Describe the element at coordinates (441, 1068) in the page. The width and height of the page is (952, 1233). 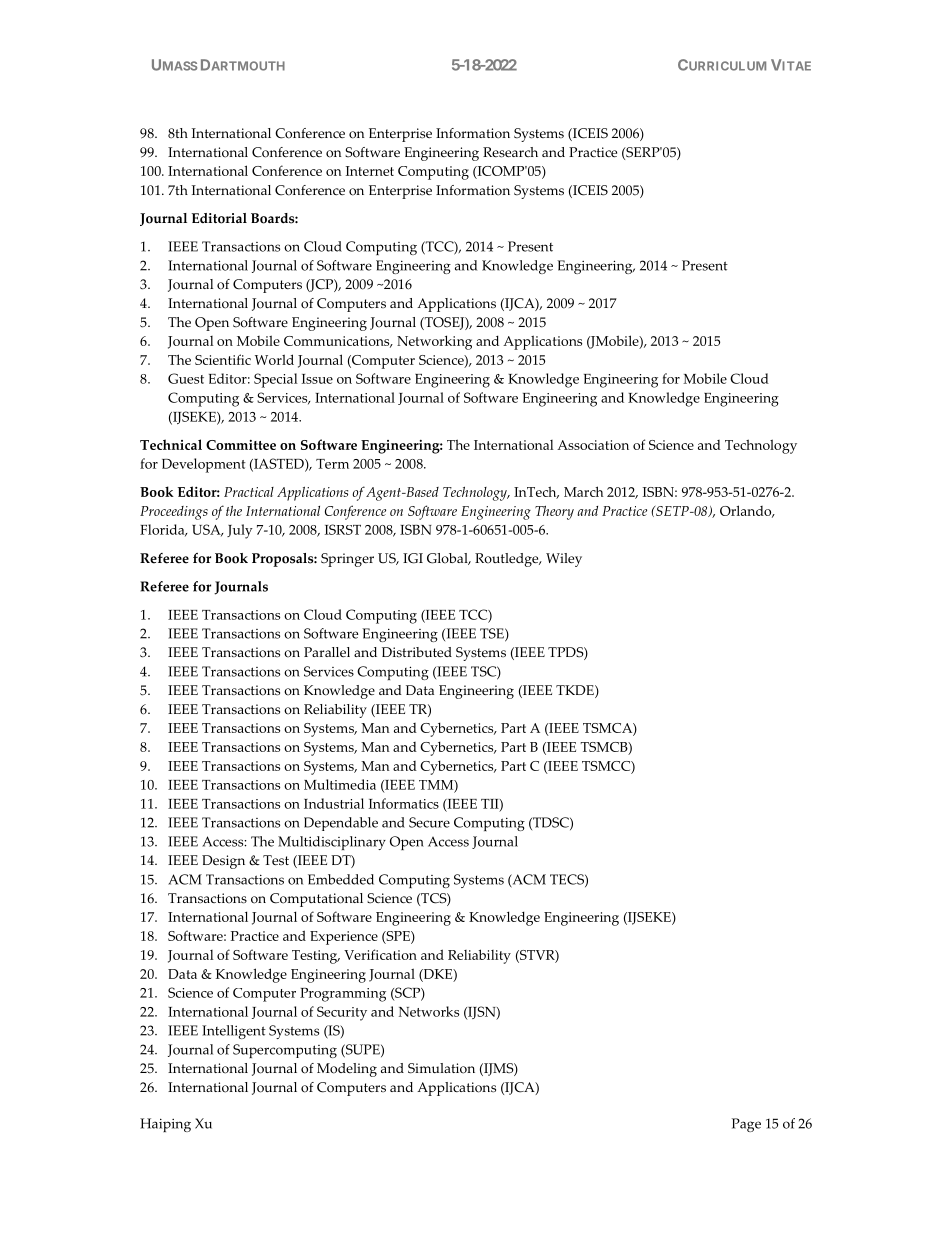
I see `Simulation` at that location.
